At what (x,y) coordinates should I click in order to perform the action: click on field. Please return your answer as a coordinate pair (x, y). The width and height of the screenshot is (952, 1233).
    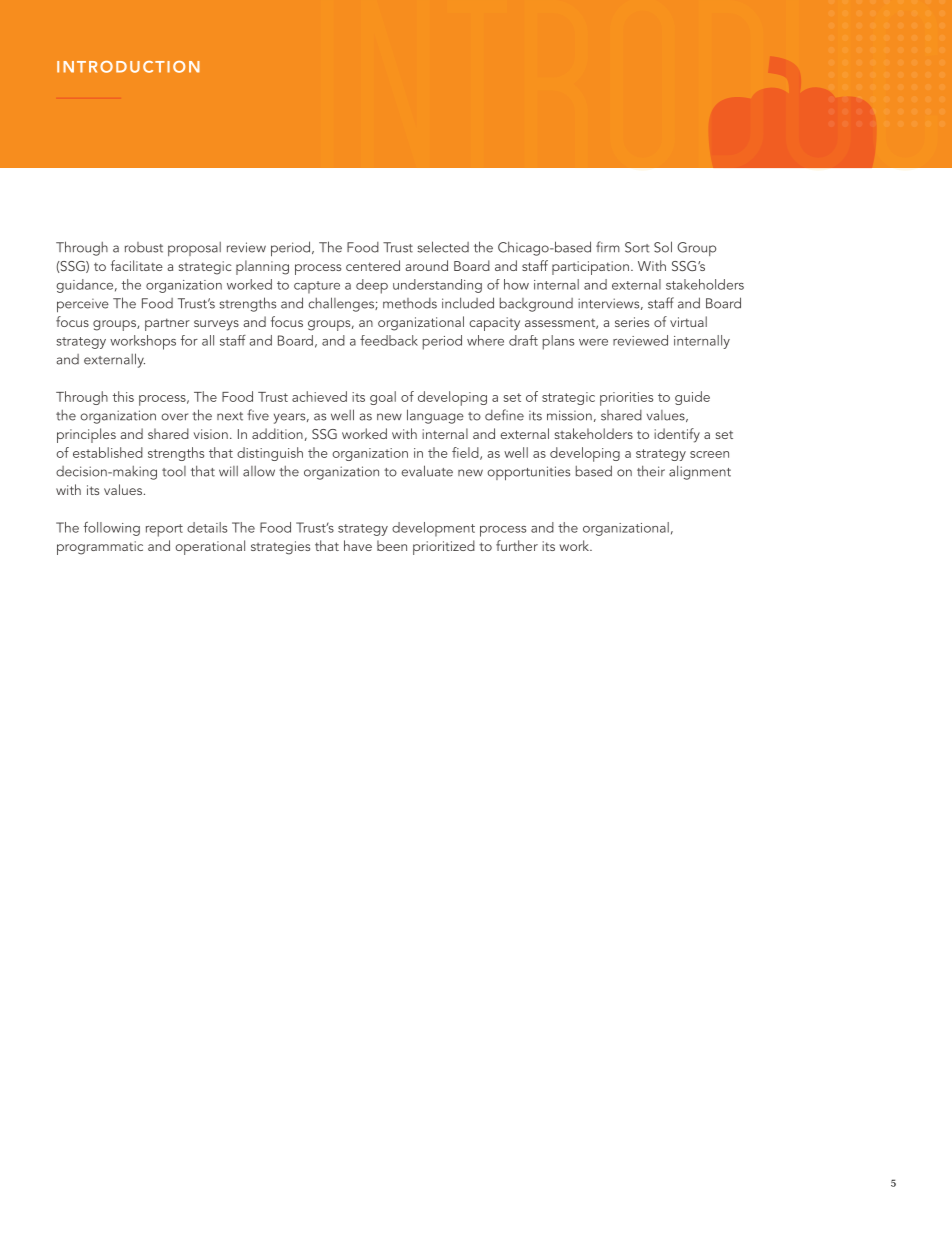
    Looking at the image, I should click on (466, 453).
